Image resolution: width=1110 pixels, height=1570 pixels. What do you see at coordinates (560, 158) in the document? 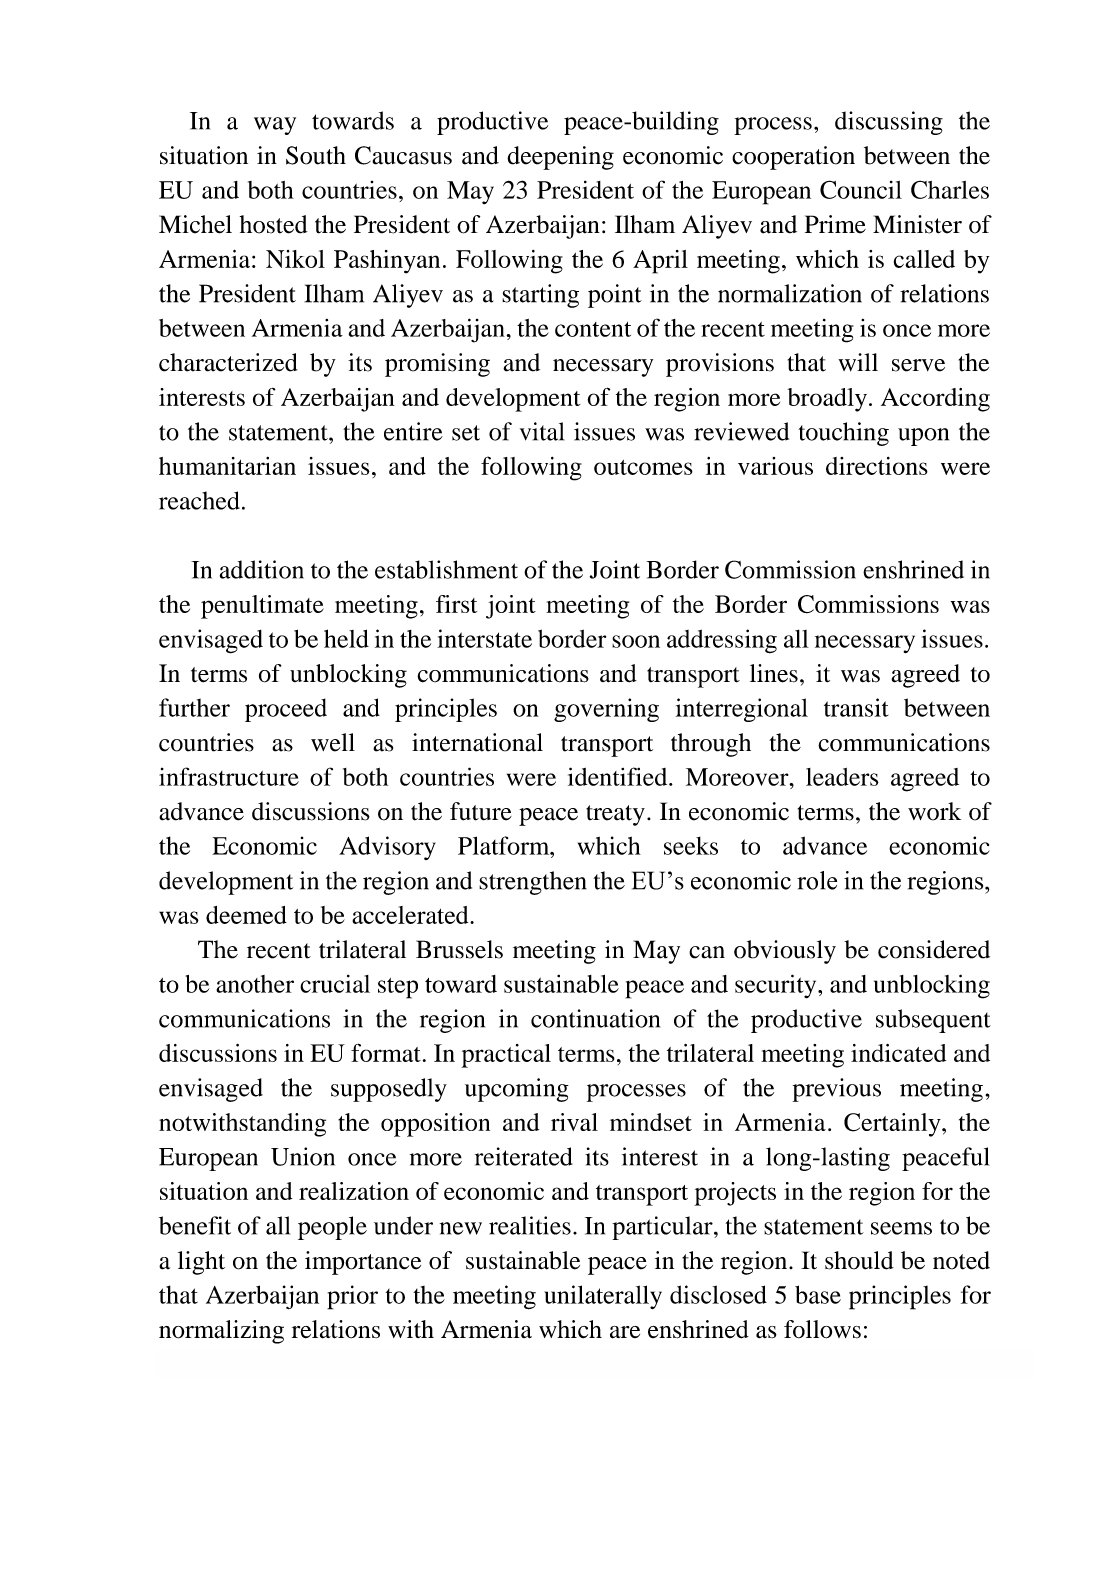
I see `deepening` at bounding box center [560, 158].
